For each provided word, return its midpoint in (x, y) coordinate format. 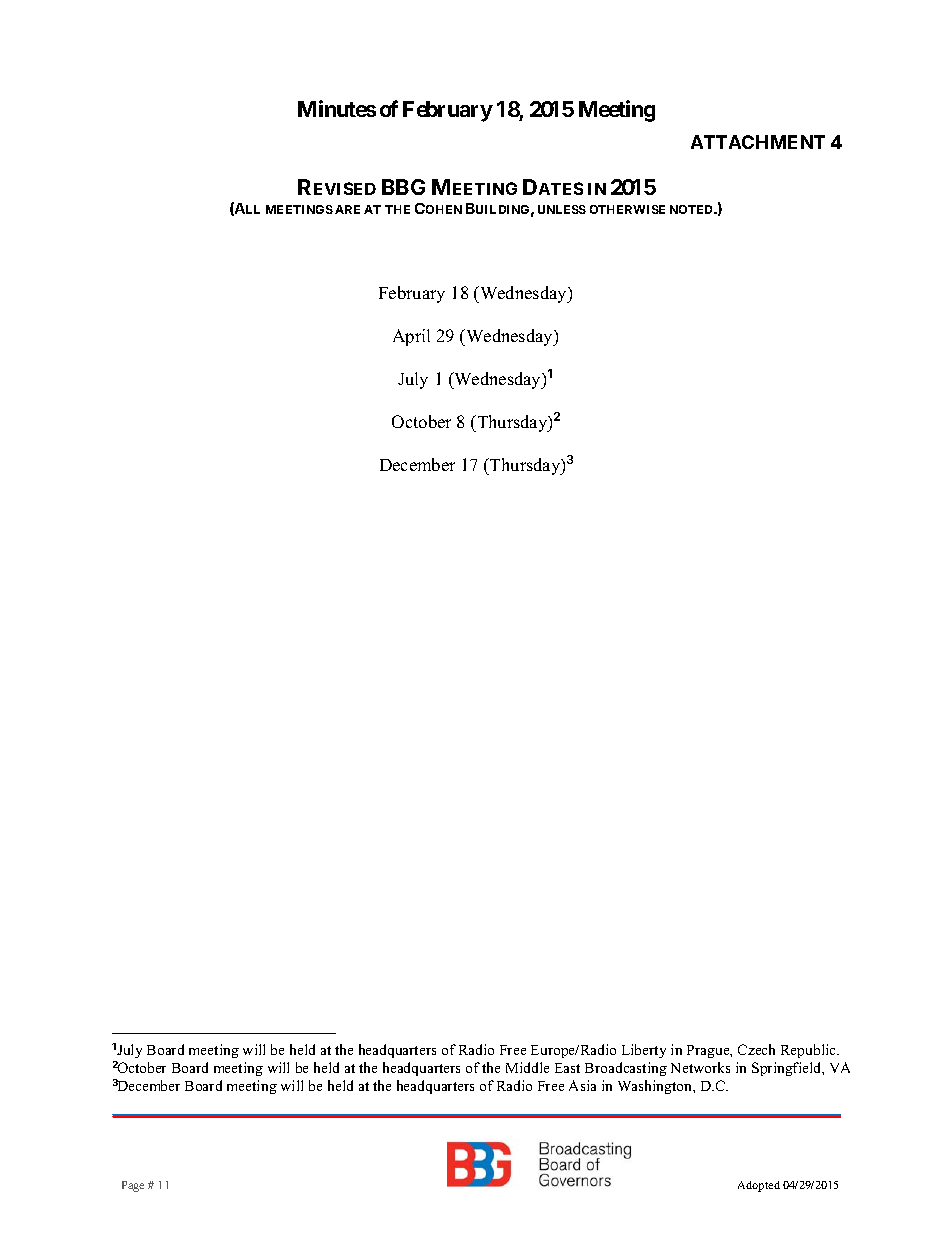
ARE (347, 209)
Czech (756, 1049)
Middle (527, 1067)
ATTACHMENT (758, 142)
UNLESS (562, 209)
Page (133, 1186)
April (411, 337)
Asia (582, 1085)
